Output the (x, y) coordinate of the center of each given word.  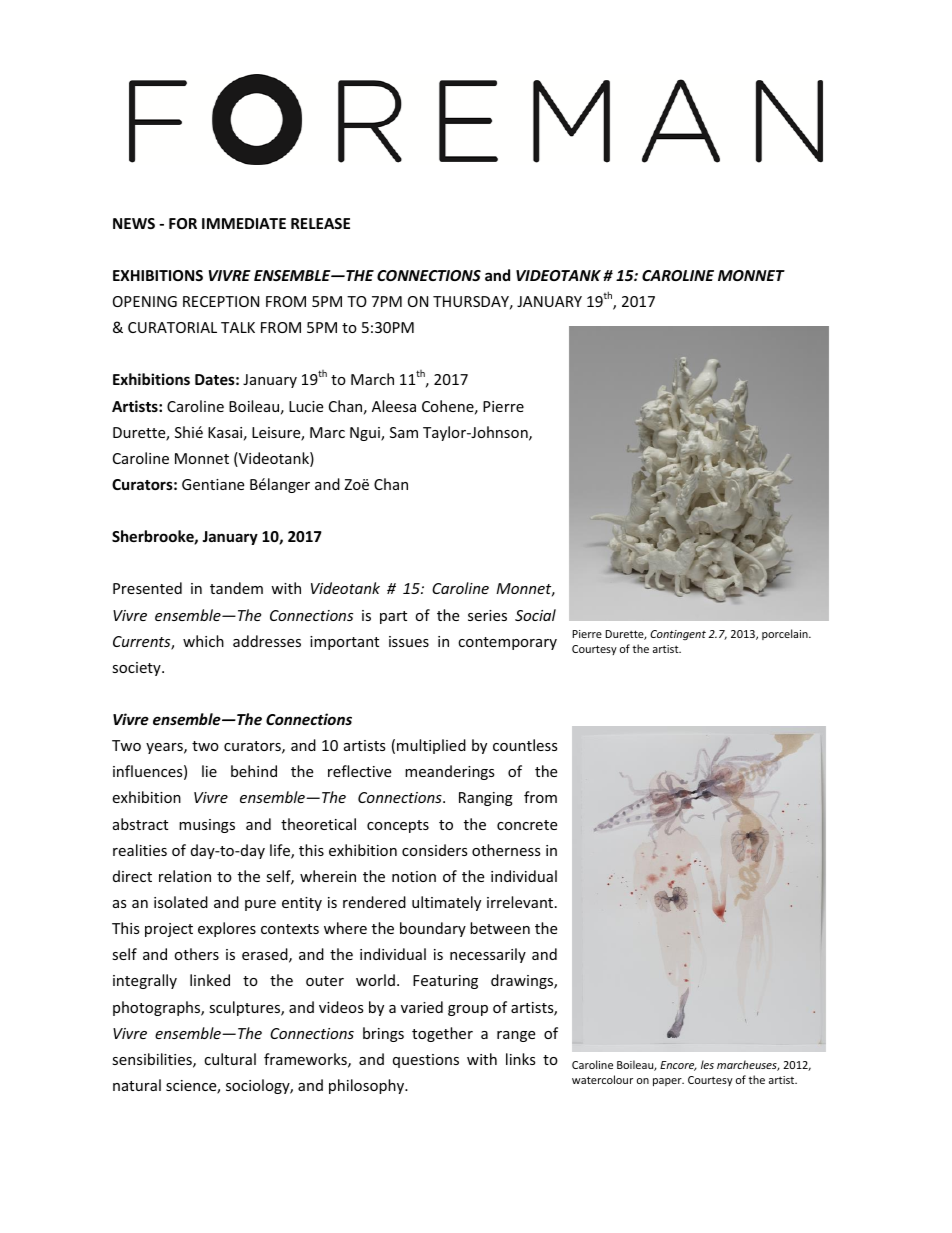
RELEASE (320, 223)
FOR (183, 223)
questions (426, 1061)
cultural (230, 1059)
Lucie (306, 406)
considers (435, 850)
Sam (404, 432)
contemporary (507, 643)
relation (185, 876)
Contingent (678, 635)
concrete (527, 825)
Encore (678, 1066)
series (487, 615)
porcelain (786, 634)
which (203, 641)
